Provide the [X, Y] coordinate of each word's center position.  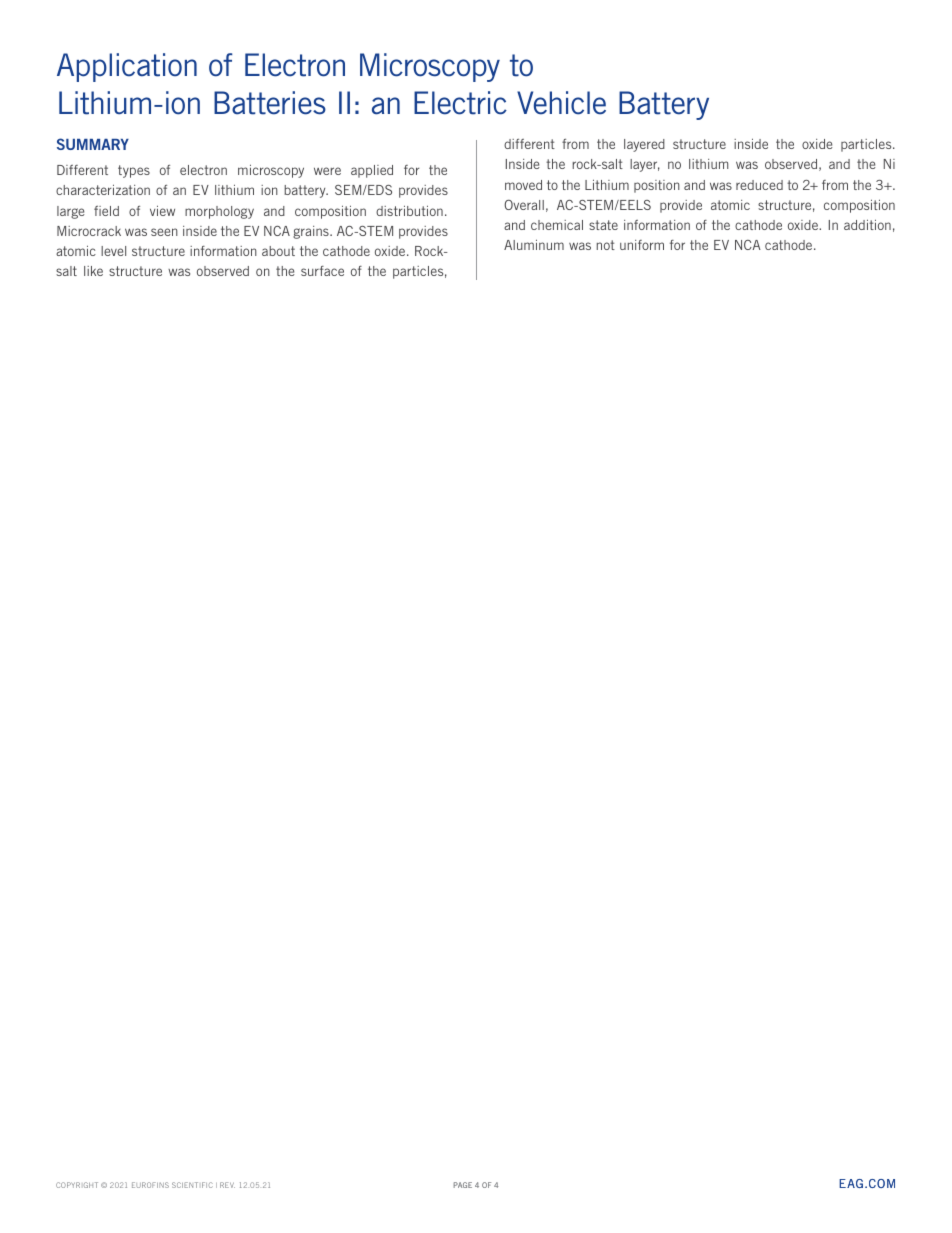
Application [127, 67]
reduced [759, 185]
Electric [460, 103]
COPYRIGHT [77, 1185]
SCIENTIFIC [192, 1185]
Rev [227, 1185]
